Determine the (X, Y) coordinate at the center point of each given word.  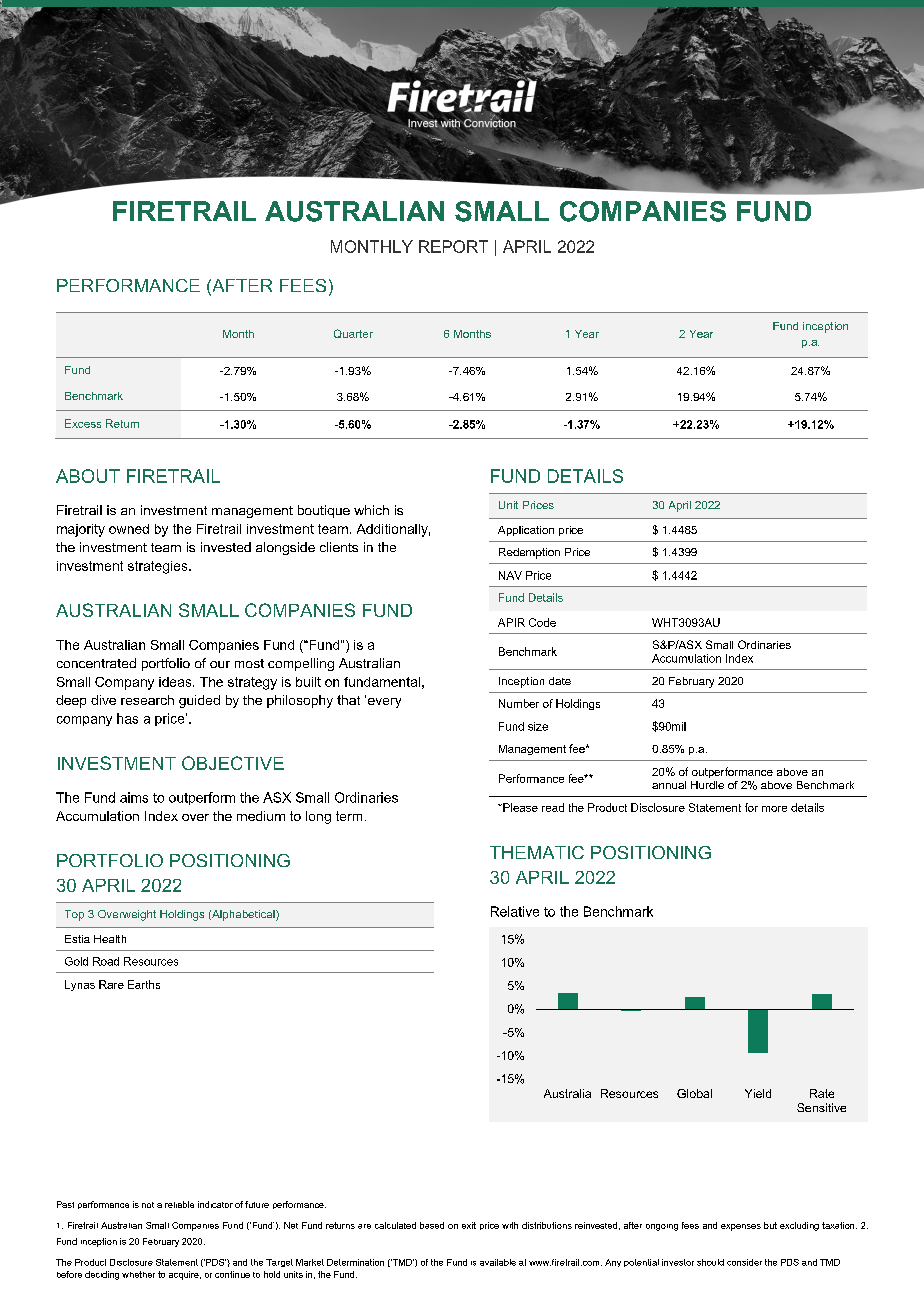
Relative (515, 911)
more (774, 809)
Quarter (353, 333)
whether (138, 1274)
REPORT (453, 246)
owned (129, 529)
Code (542, 622)
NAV (510, 575)
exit (469, 1225)
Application (526, 531)
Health (110, 939)
